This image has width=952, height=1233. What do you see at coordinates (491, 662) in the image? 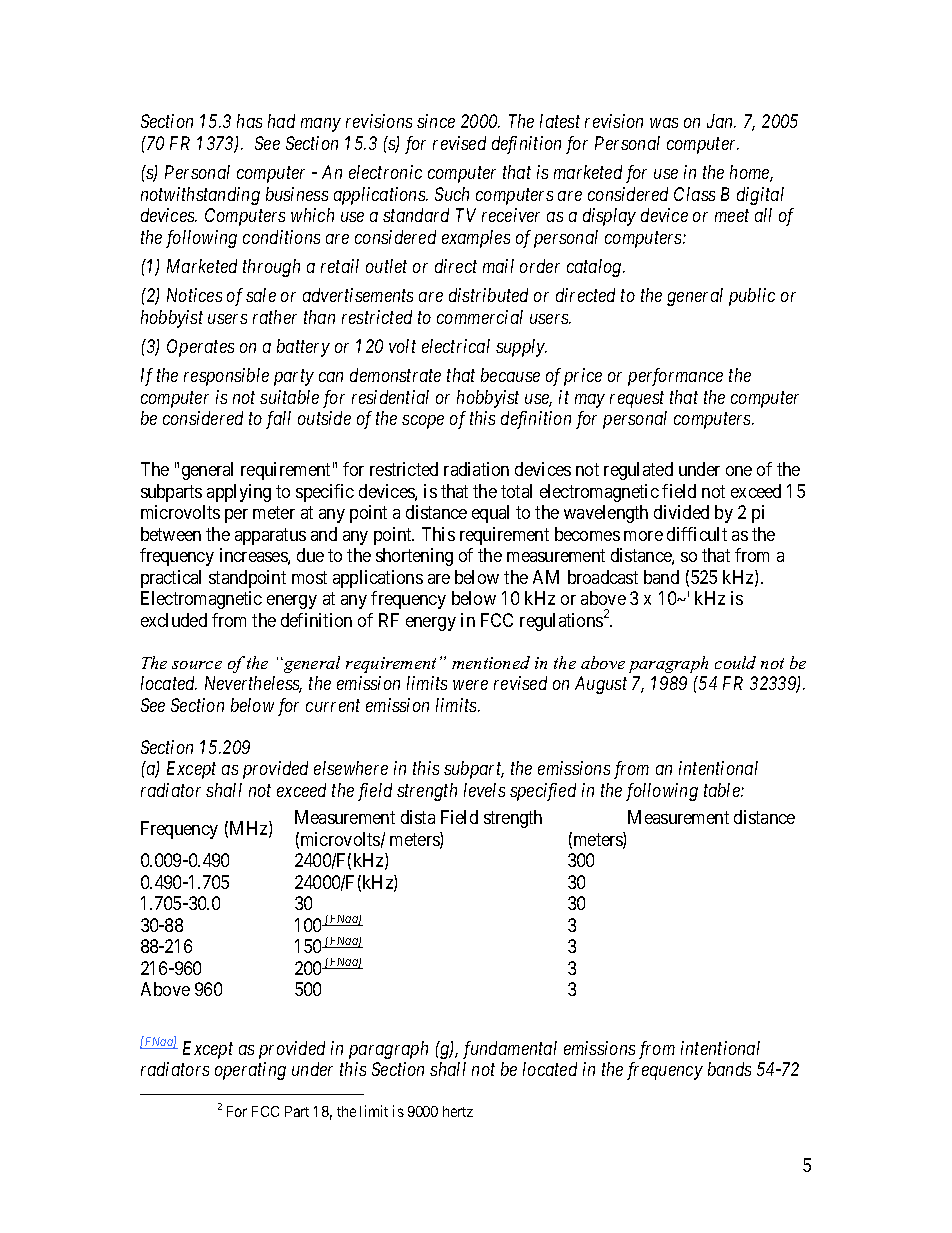
I see `mentioned` at bounding box center [491, 662].
